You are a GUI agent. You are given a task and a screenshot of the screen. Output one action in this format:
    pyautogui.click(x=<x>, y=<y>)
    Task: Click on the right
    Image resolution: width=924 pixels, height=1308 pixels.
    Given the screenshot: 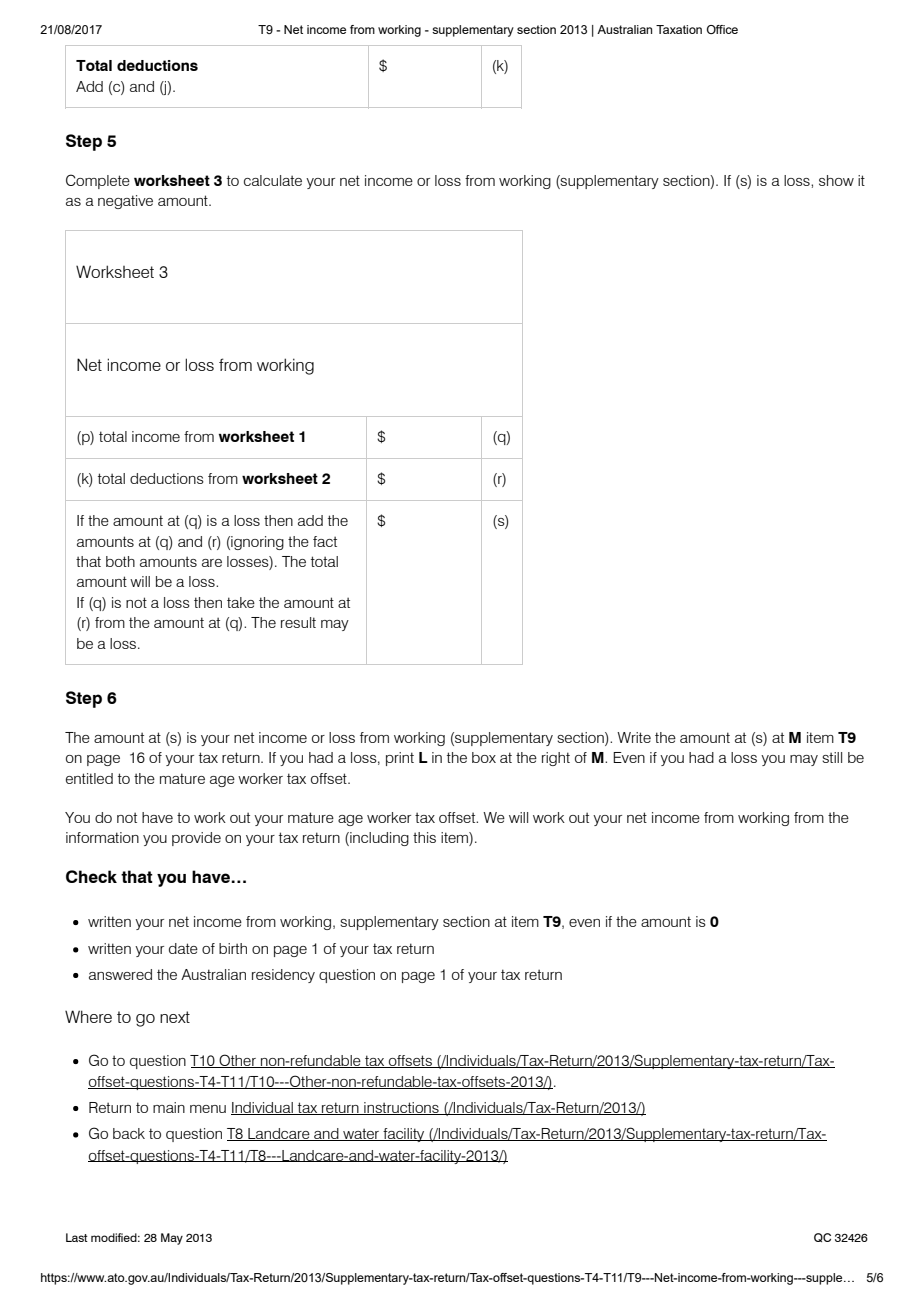 What is the action you would take?
    pyautogui.click(x=556, y=759)
